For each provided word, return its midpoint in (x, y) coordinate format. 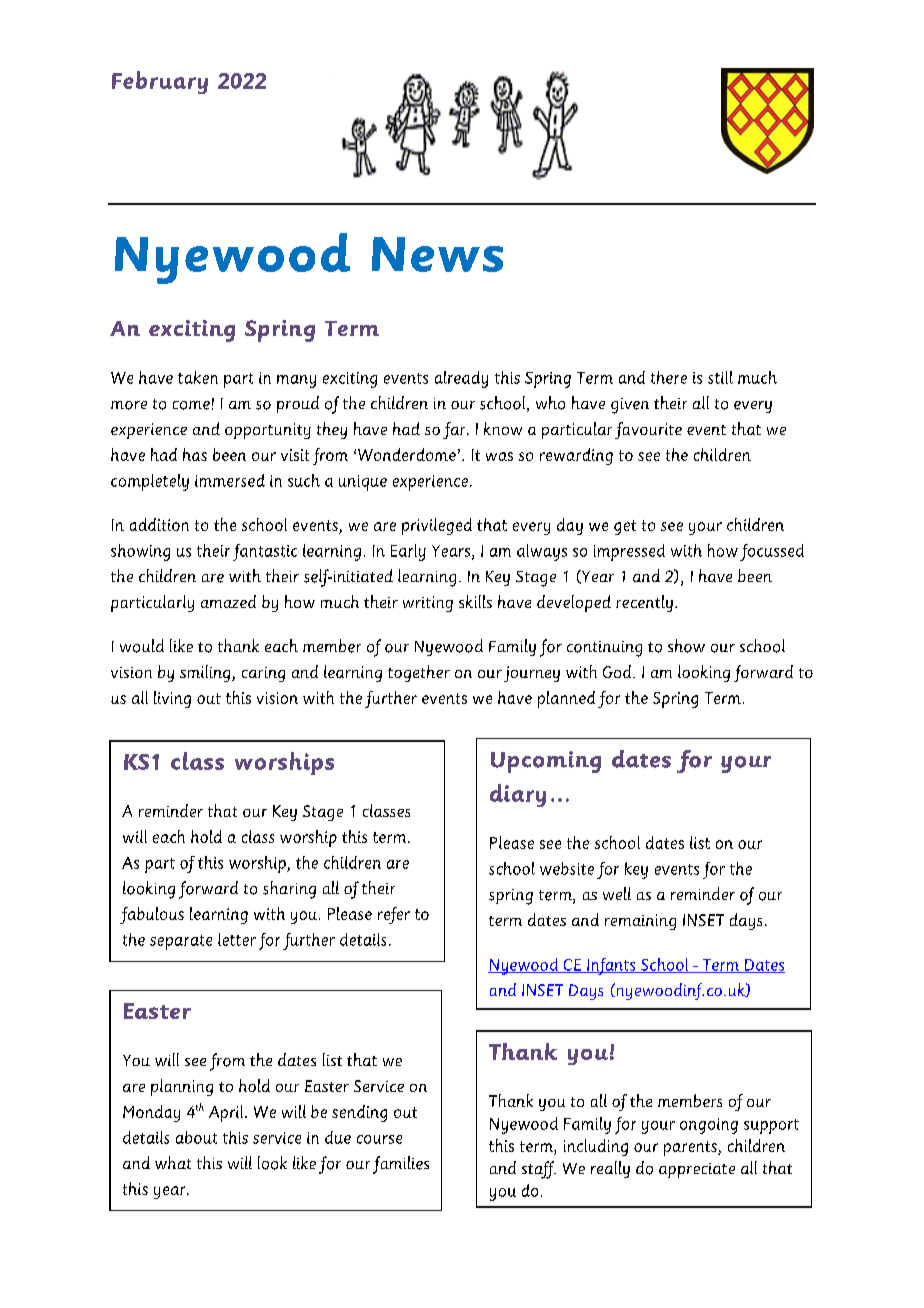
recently (644, 603)
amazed (228, 601)
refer (394, 915)
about (196, 1137)
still (720, 377)
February (160, 82)
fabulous (152, 915)
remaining (640, 922)
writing (428, 604)
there (669, 377)
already (461, 379)
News (437, 254)
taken (198, 377)
